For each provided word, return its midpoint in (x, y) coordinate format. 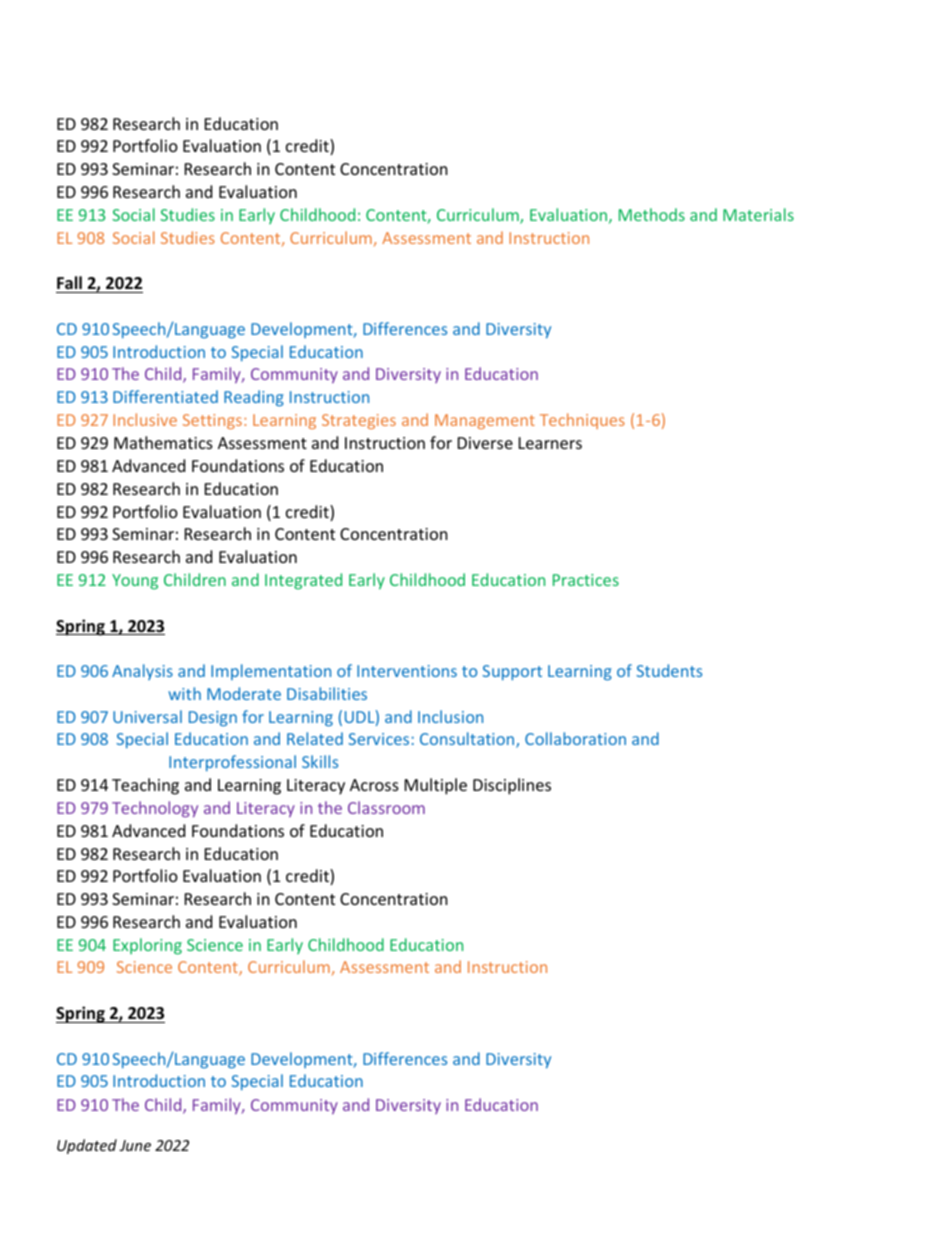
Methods (652, 214)
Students (669, 670)
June (135, 1145)
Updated (87, 1146)
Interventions (407, 671)
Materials (758, 214)
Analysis (142, 672)
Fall (69, 282)
